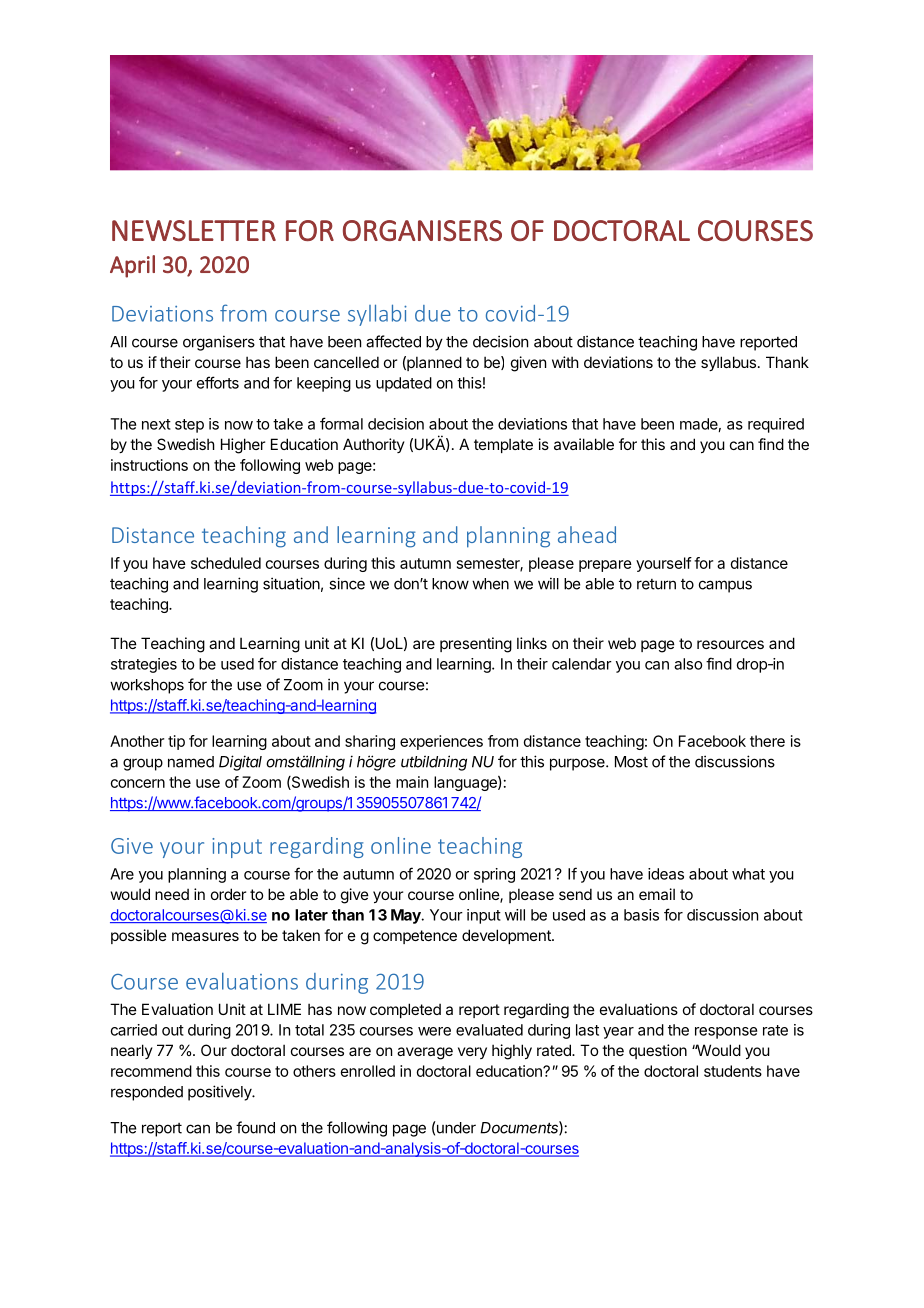 This screenshot has height=1308, width=924. What do you see at coordinates (776, 425) in the screenshot?
I see `required` at bounding box center [776, 425].
